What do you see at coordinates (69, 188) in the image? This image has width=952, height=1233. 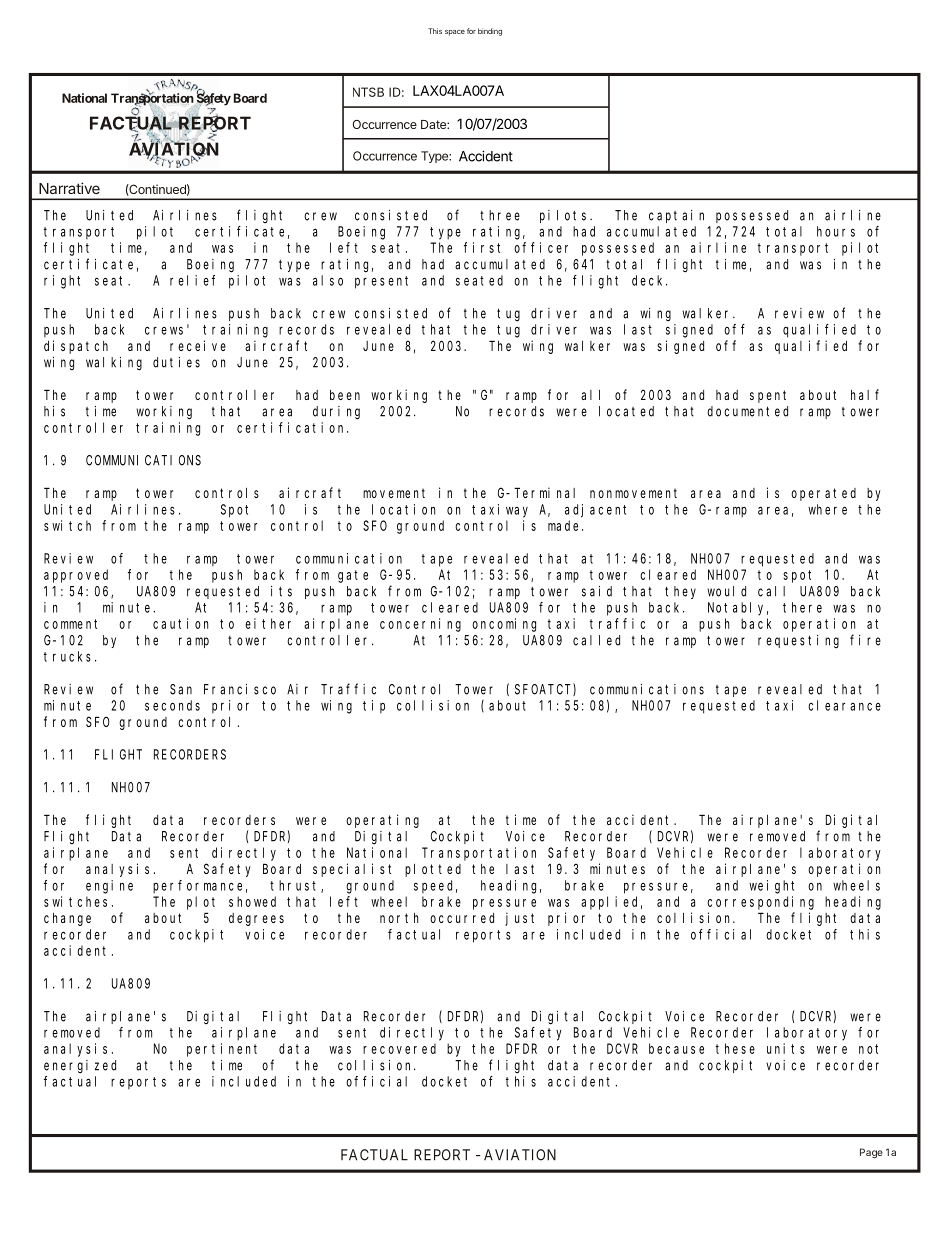 I see `Narrative` at bounding box center [69, 188].
